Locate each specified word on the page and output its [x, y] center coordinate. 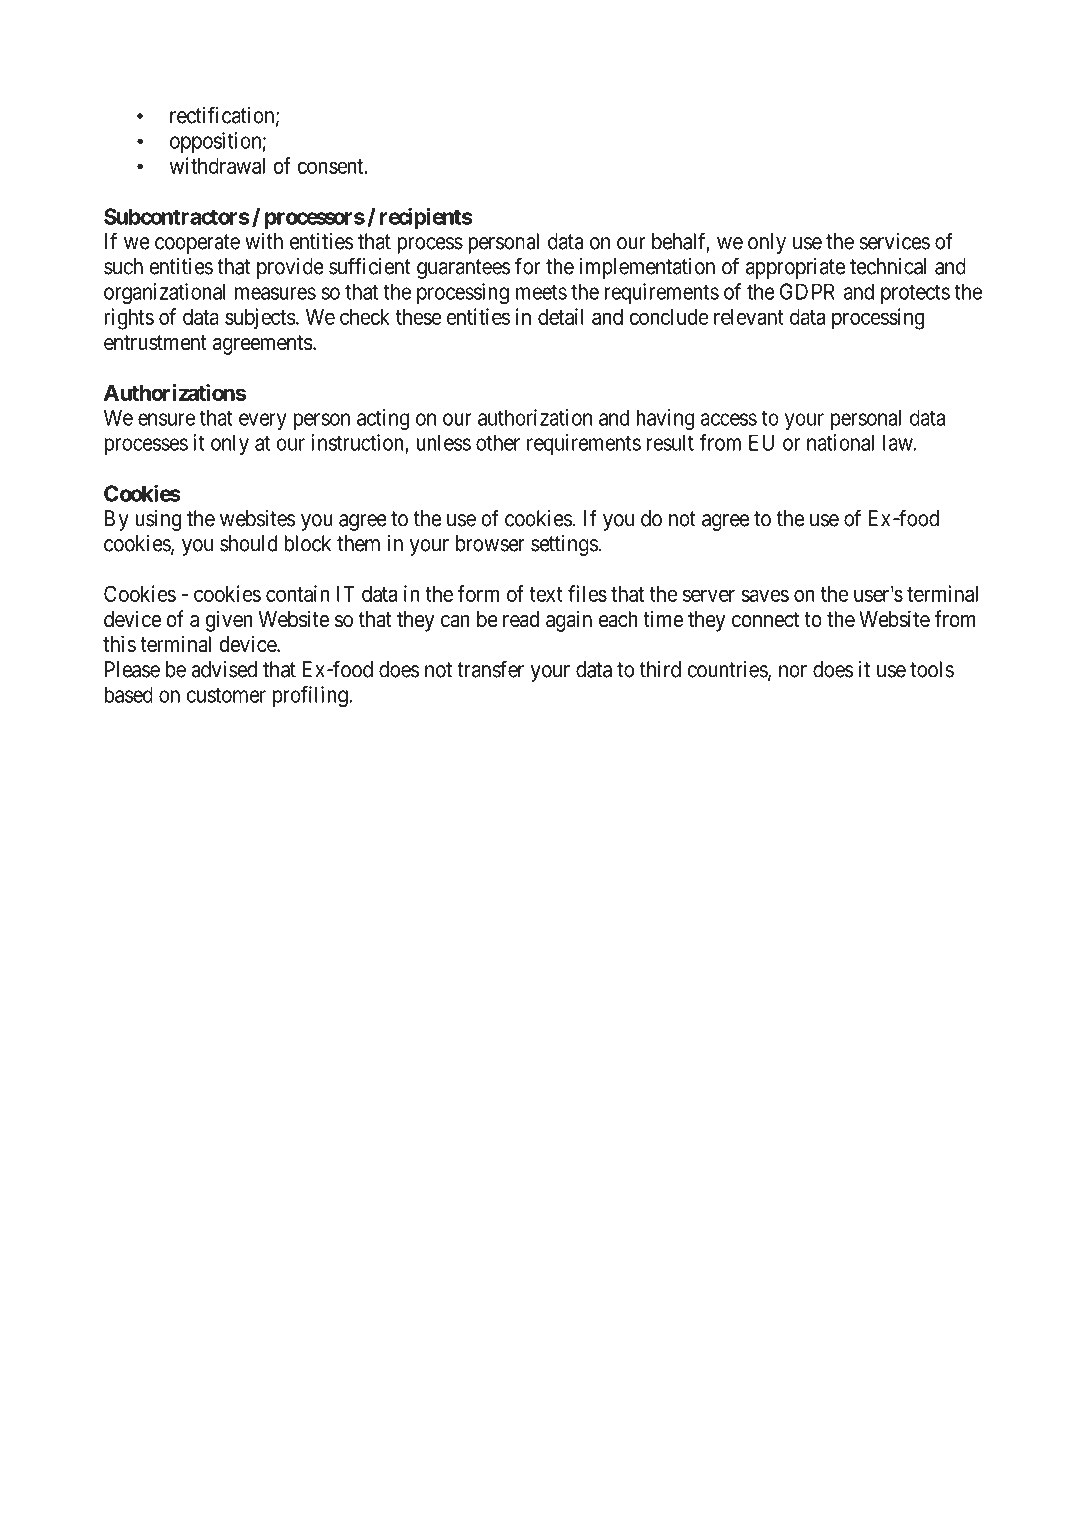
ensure [166, 419]
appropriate [795, 268]
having [665, 419]
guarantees [464, 269]
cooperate [197, 244]
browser [490, 543]
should [248, 543]
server [709, 595]
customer [226, 695]
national [840, 442]
